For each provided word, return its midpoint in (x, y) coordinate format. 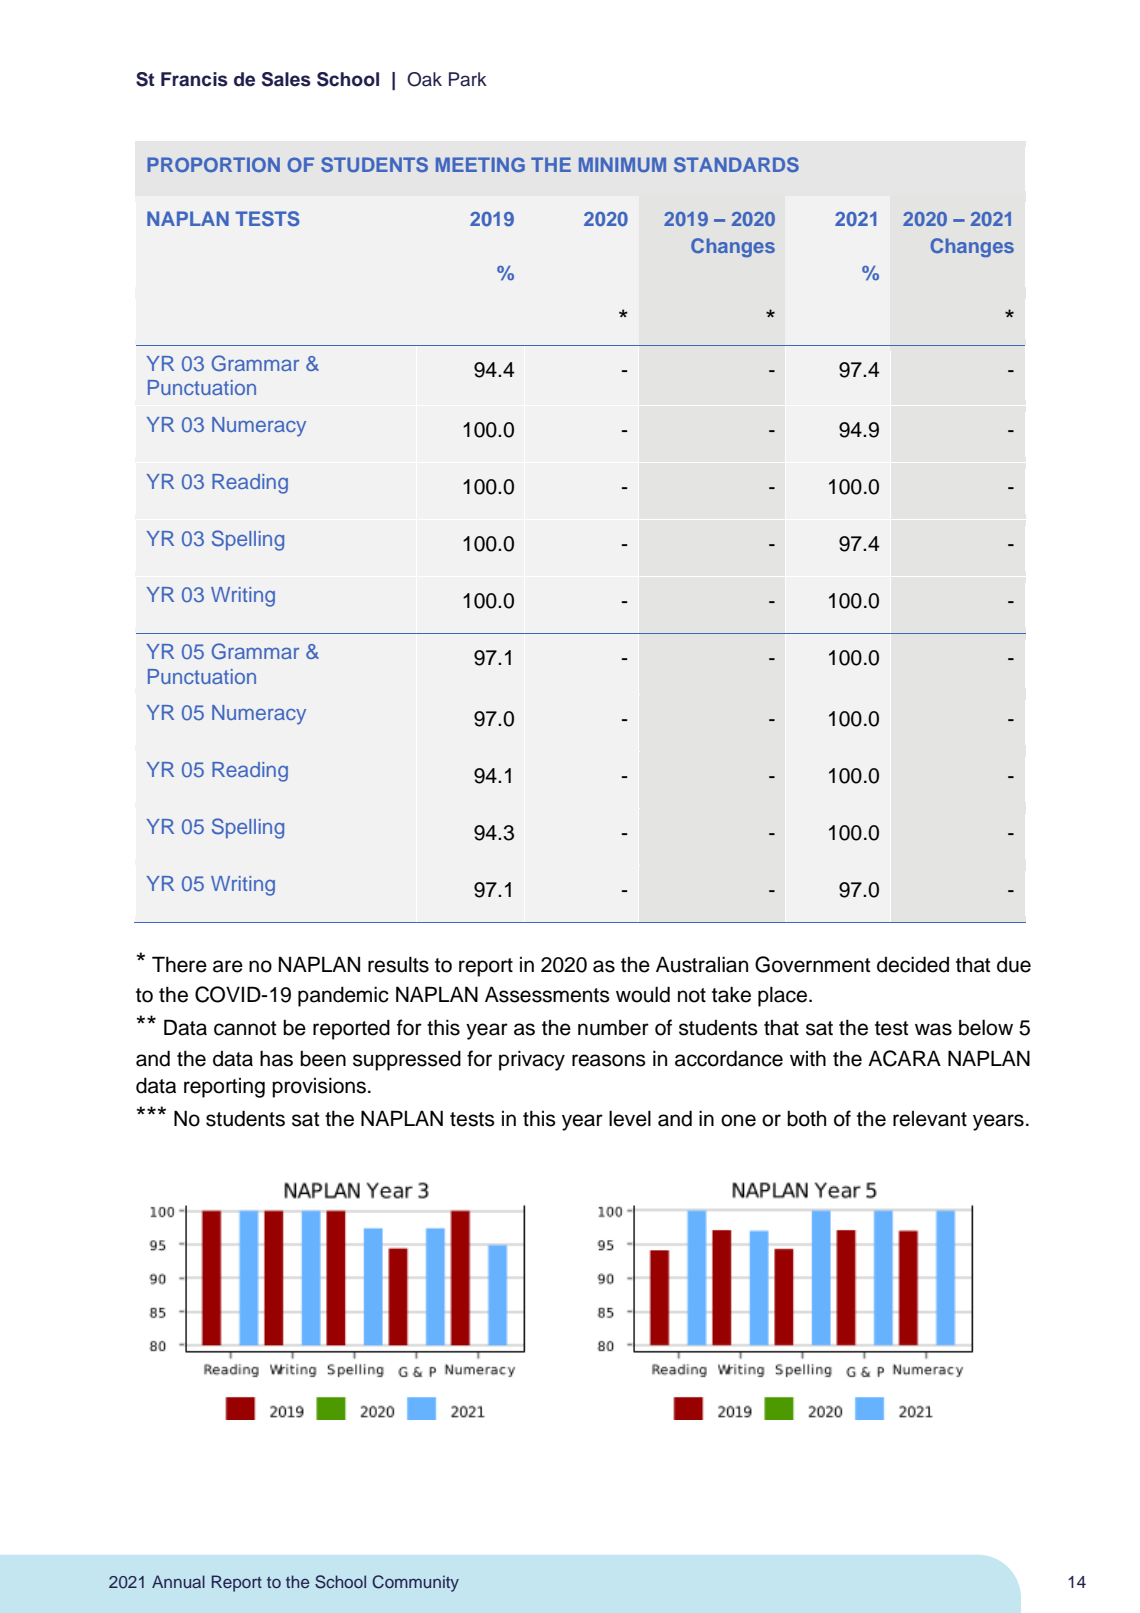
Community (415, 1583)
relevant (930, 1119)
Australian (702, 964)
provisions (319, 1087)
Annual (178, 1581)
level (630, 1118)
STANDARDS (736, 164)
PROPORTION (213, 164)
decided (913, 964)
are (228, 966)
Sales (286, 79)
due (1014, 965)
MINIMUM (622, 164)
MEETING (480, 164)
